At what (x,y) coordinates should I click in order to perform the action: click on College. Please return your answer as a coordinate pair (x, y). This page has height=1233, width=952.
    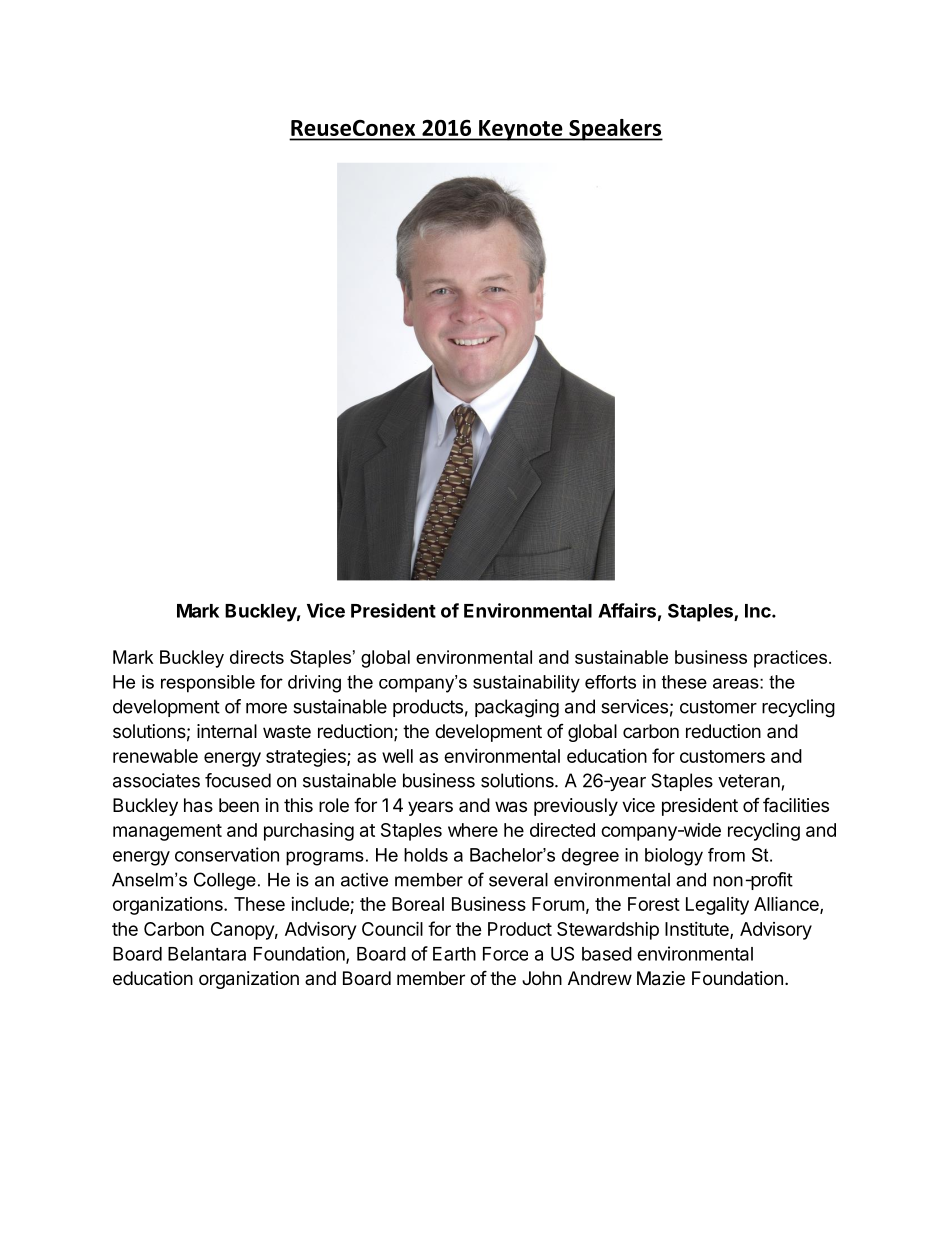
    Looking at the image, I should click on (225, 881).
